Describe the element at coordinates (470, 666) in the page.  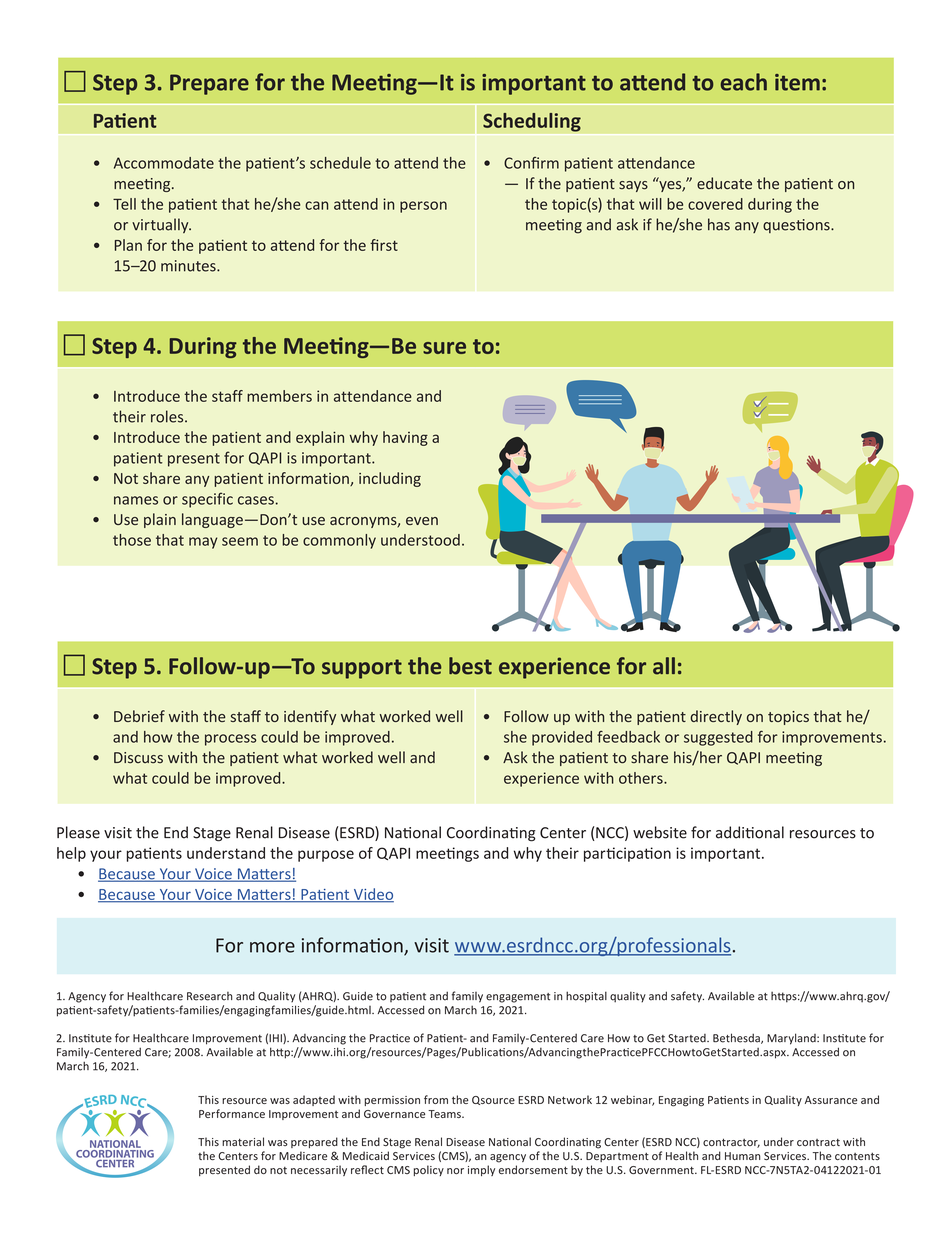
I see `best` at that location.
